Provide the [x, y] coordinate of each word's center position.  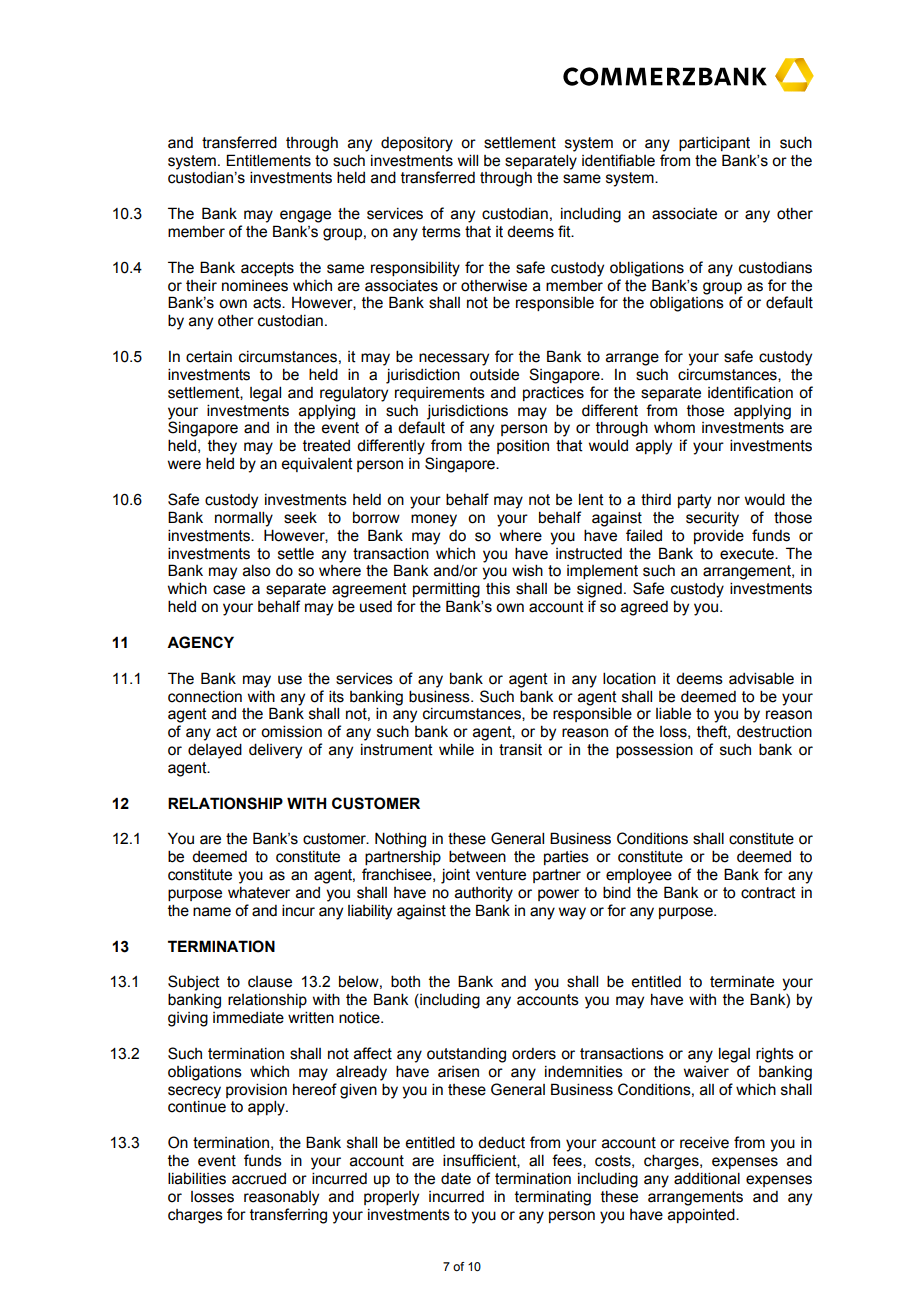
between [477, 856]
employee [639, 876]
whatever [259, 893]
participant [714, 144]
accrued [259, 1179]
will [468, 160]
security [712, 519]
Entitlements [268, 160]
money [434, 520]
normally [244, 519]
